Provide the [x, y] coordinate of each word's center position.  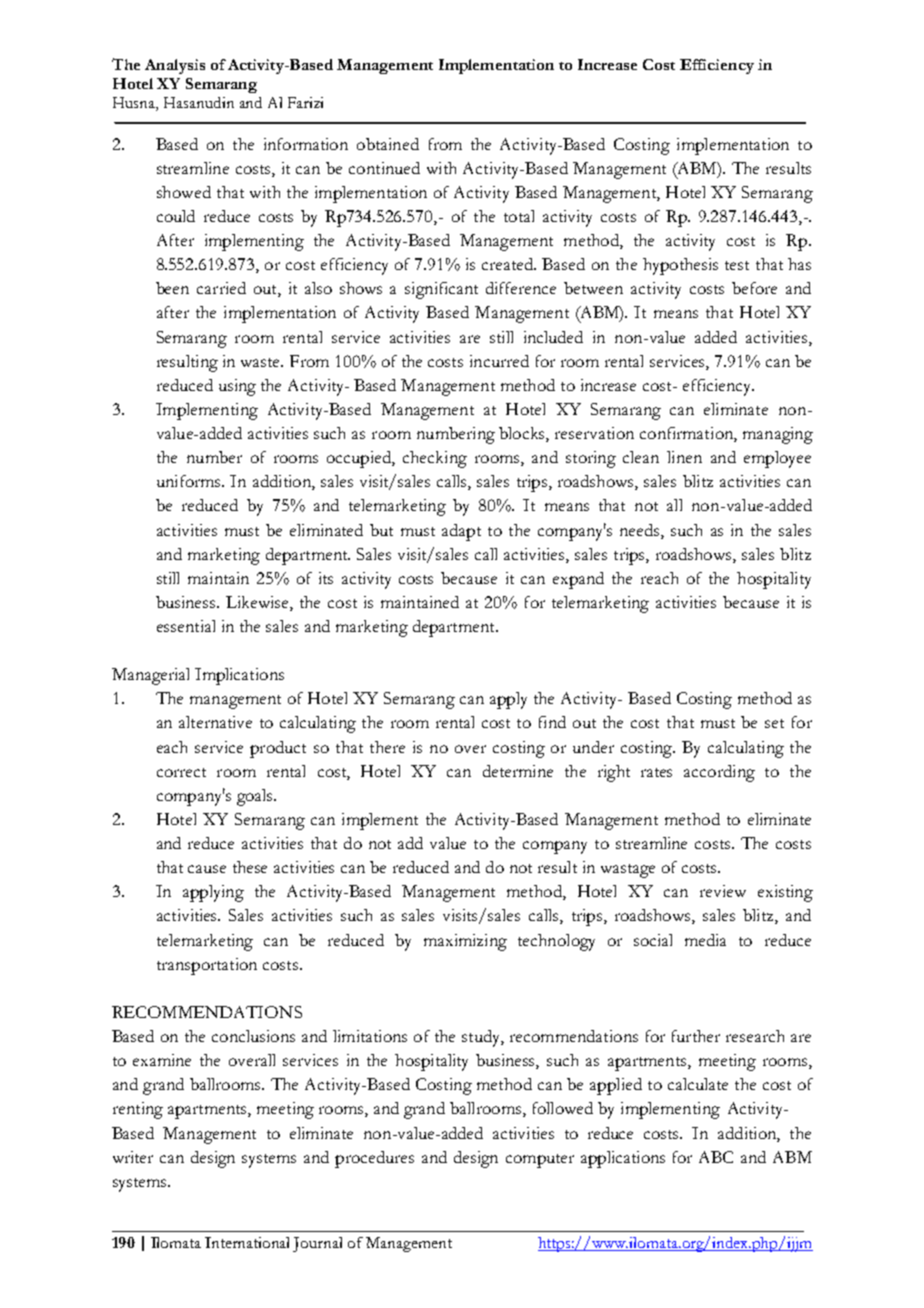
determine [518, 771]
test [737, 265]
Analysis [175, 66]
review [723, 891]
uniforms [190, 481]
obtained [388, 144]
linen [684, 457]
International [247, 1242]
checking [435, 459]
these [250, 867]
